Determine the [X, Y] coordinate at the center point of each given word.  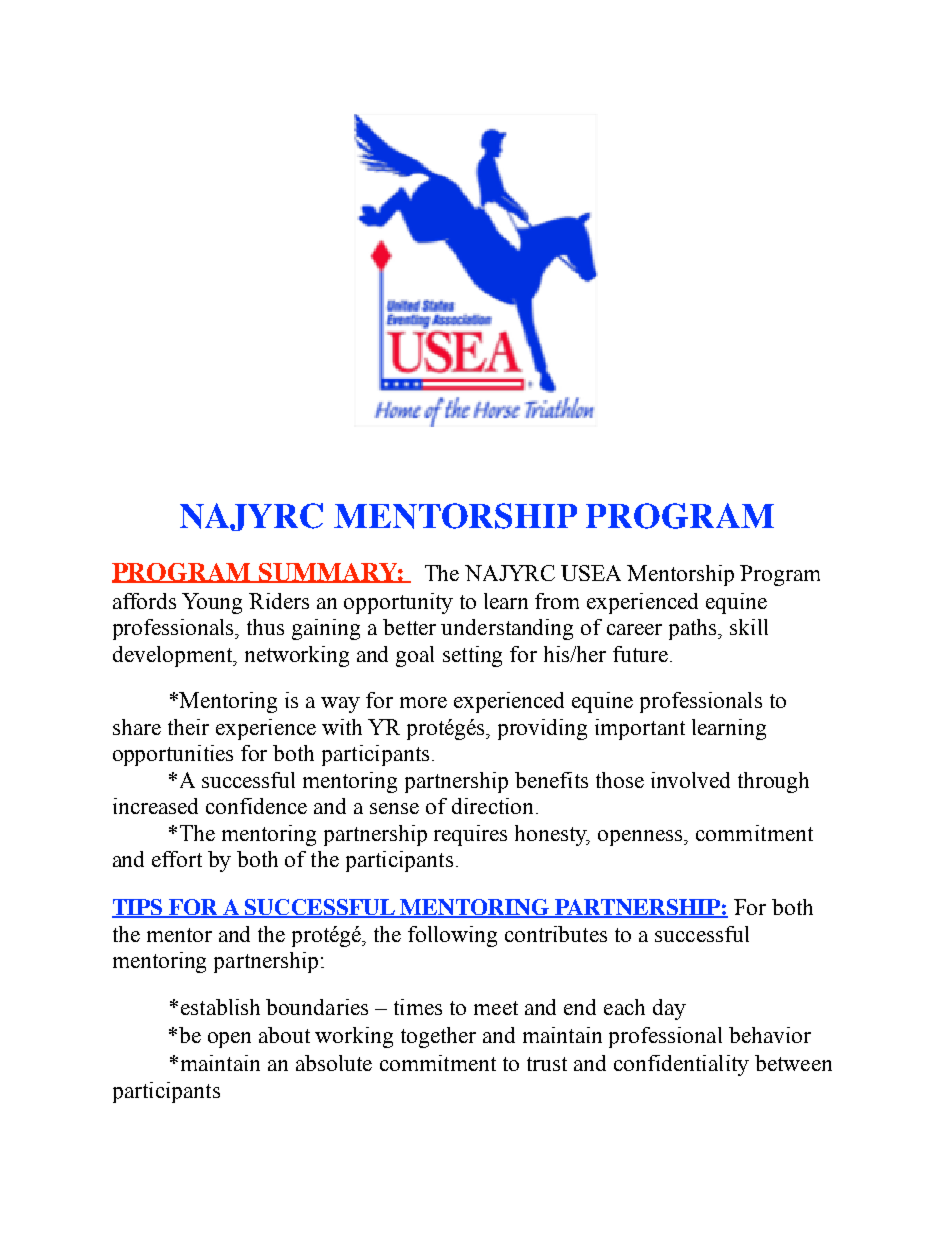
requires [470, 835]
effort [177, 859]
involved [690, 780]
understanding [507, 629]
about [284, 1035]
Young [212, 603]
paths [694, 629]
